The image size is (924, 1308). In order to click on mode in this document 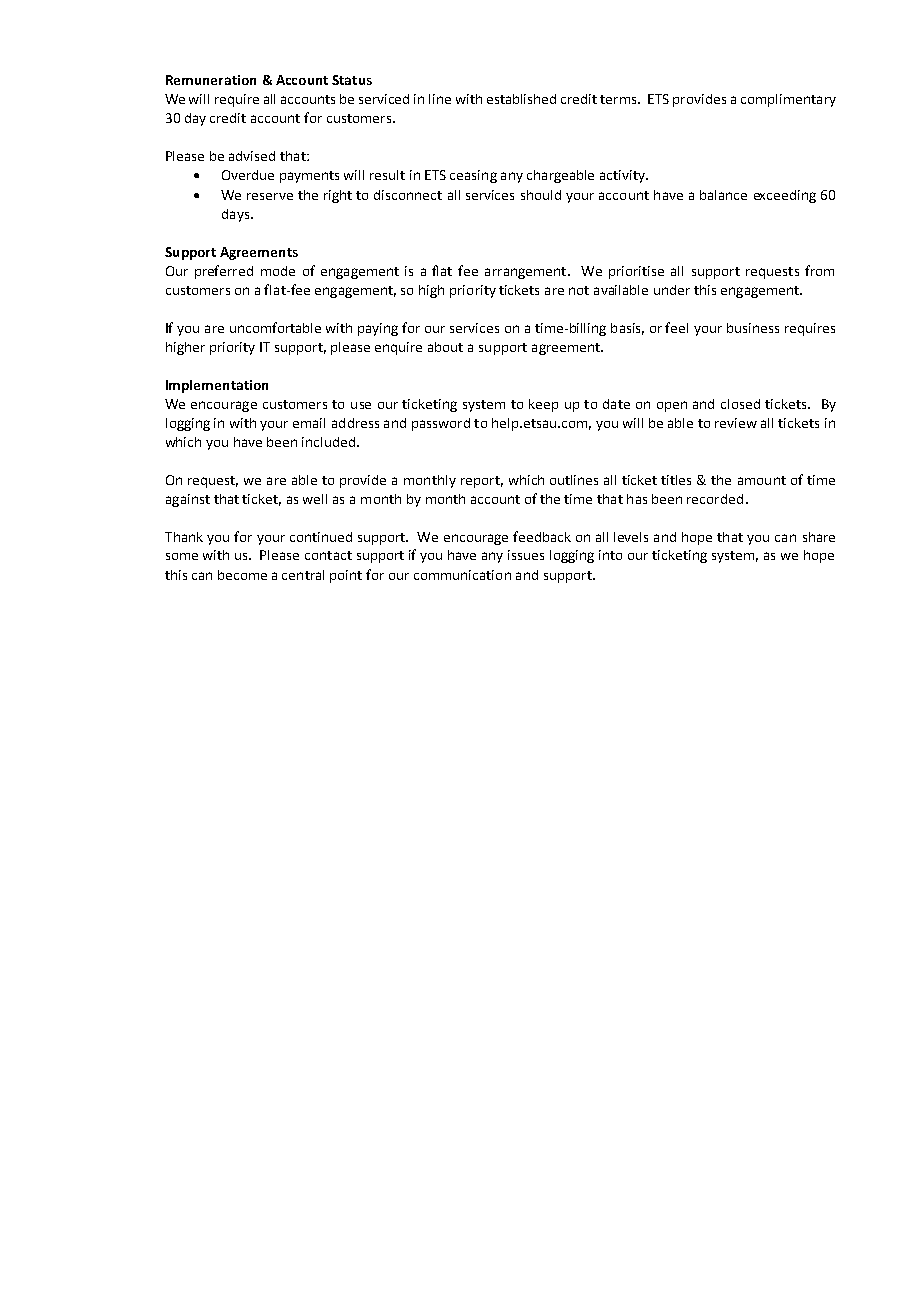, I will do `click(278, 271)`.
